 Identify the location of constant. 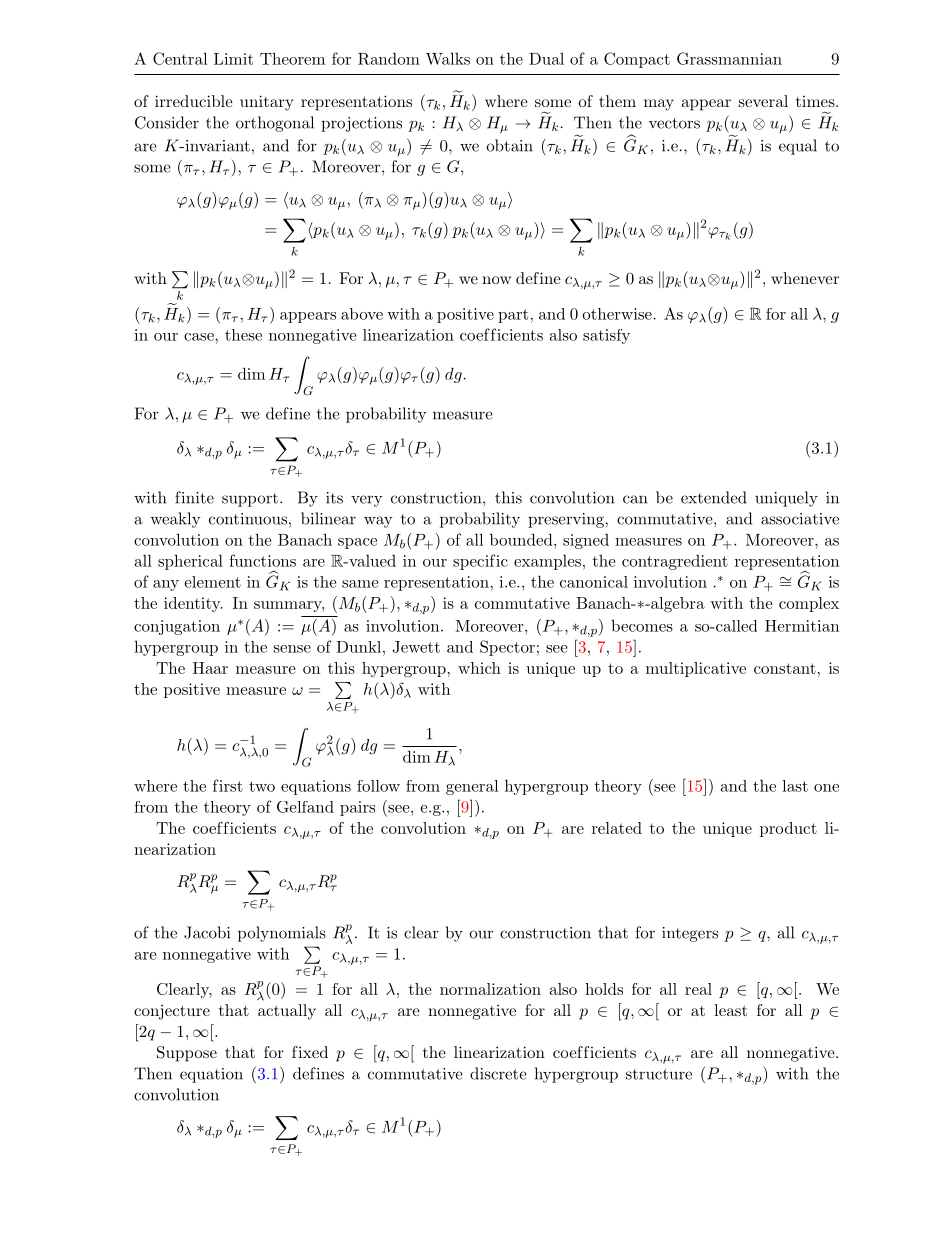
(785, 668).
